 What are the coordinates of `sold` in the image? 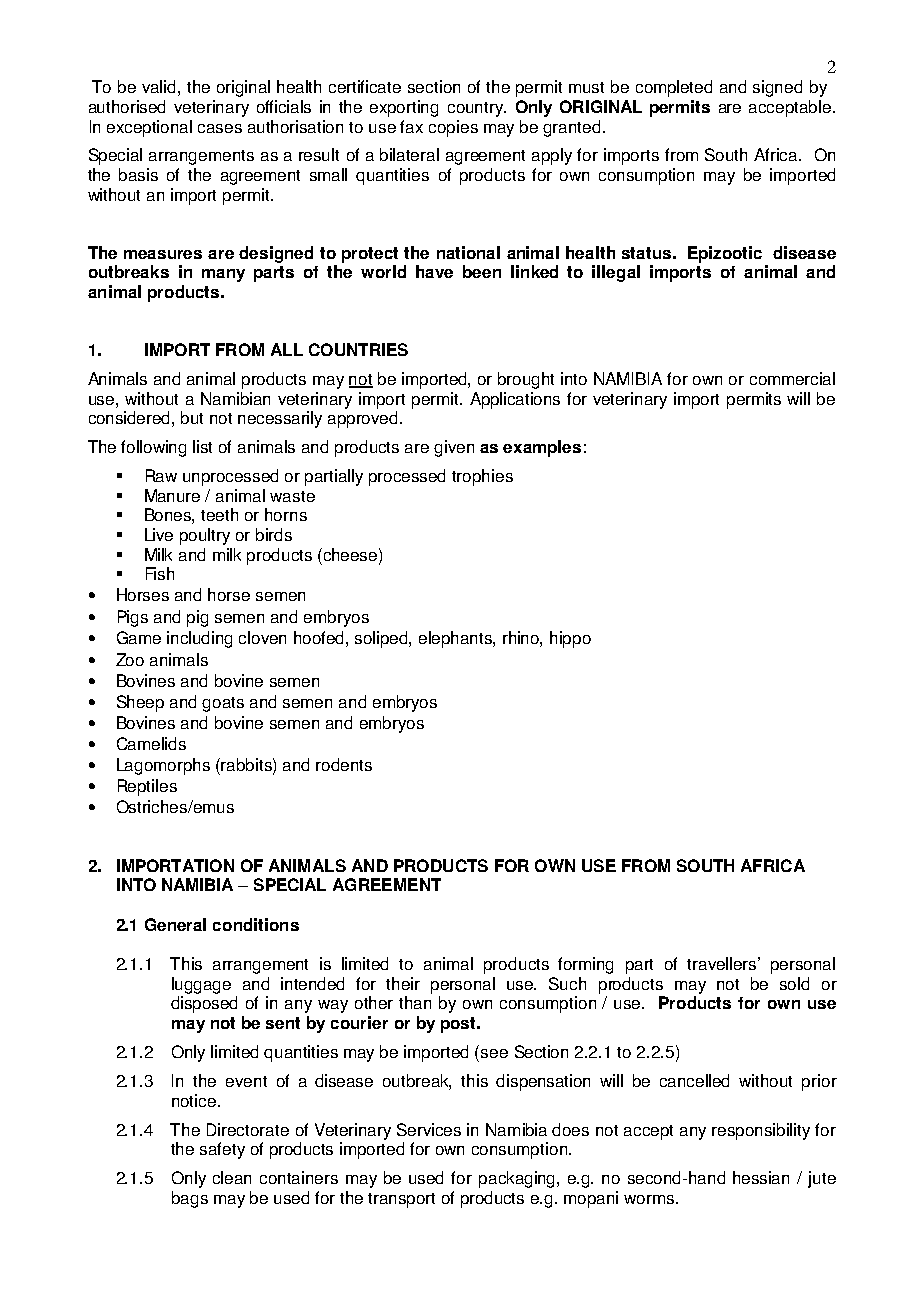 It's located at (794, 983).
